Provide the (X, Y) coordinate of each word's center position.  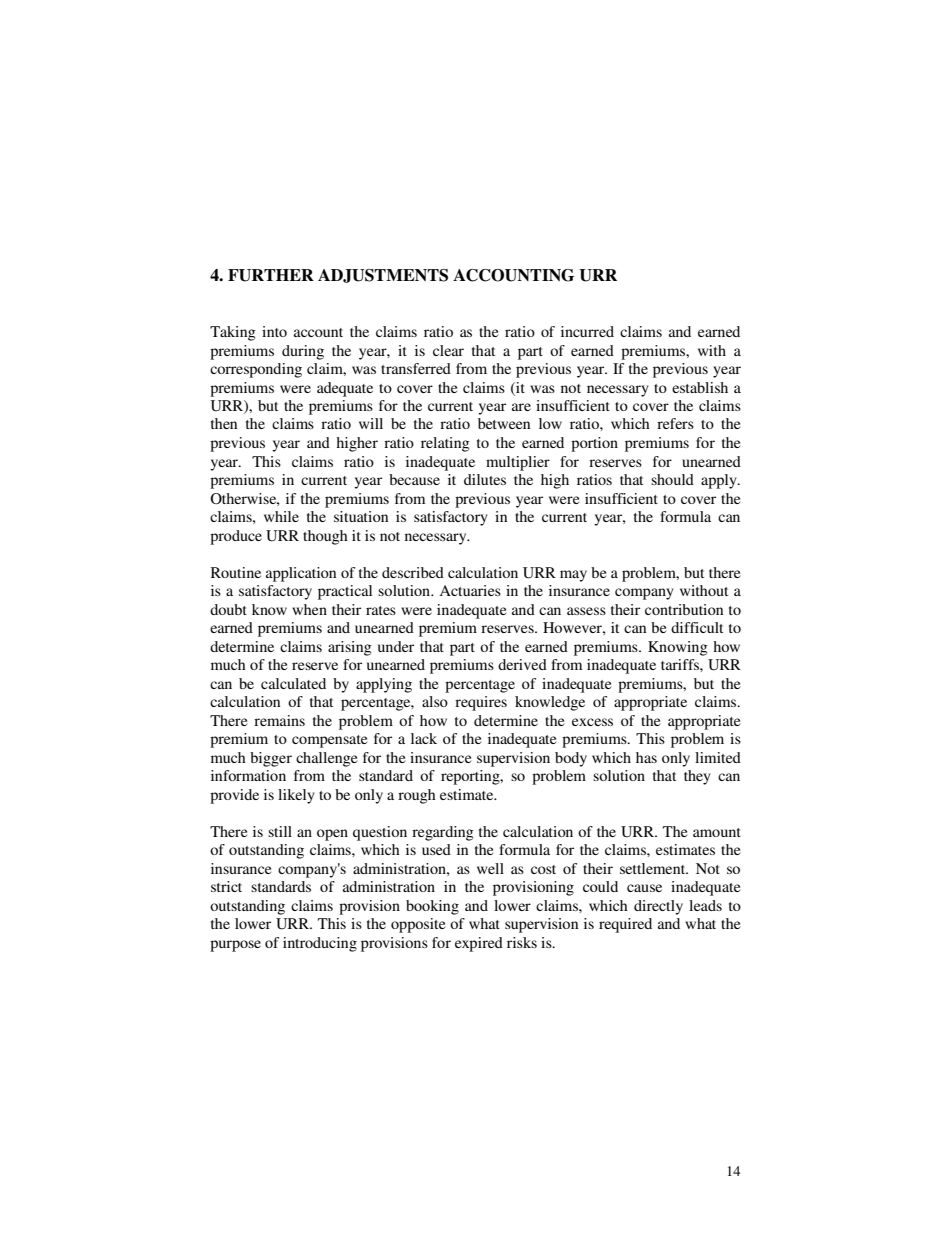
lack (424, 738)
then (224, 423)
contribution (684, 609)
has (646, 757)
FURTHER (271, 275)
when (309, 609)
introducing (320, 944)
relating (445, 444)
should (672, 479)
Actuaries (470, 590)
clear (448, 350)
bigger (271, 759)
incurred (587, 331)
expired (479, 944)
